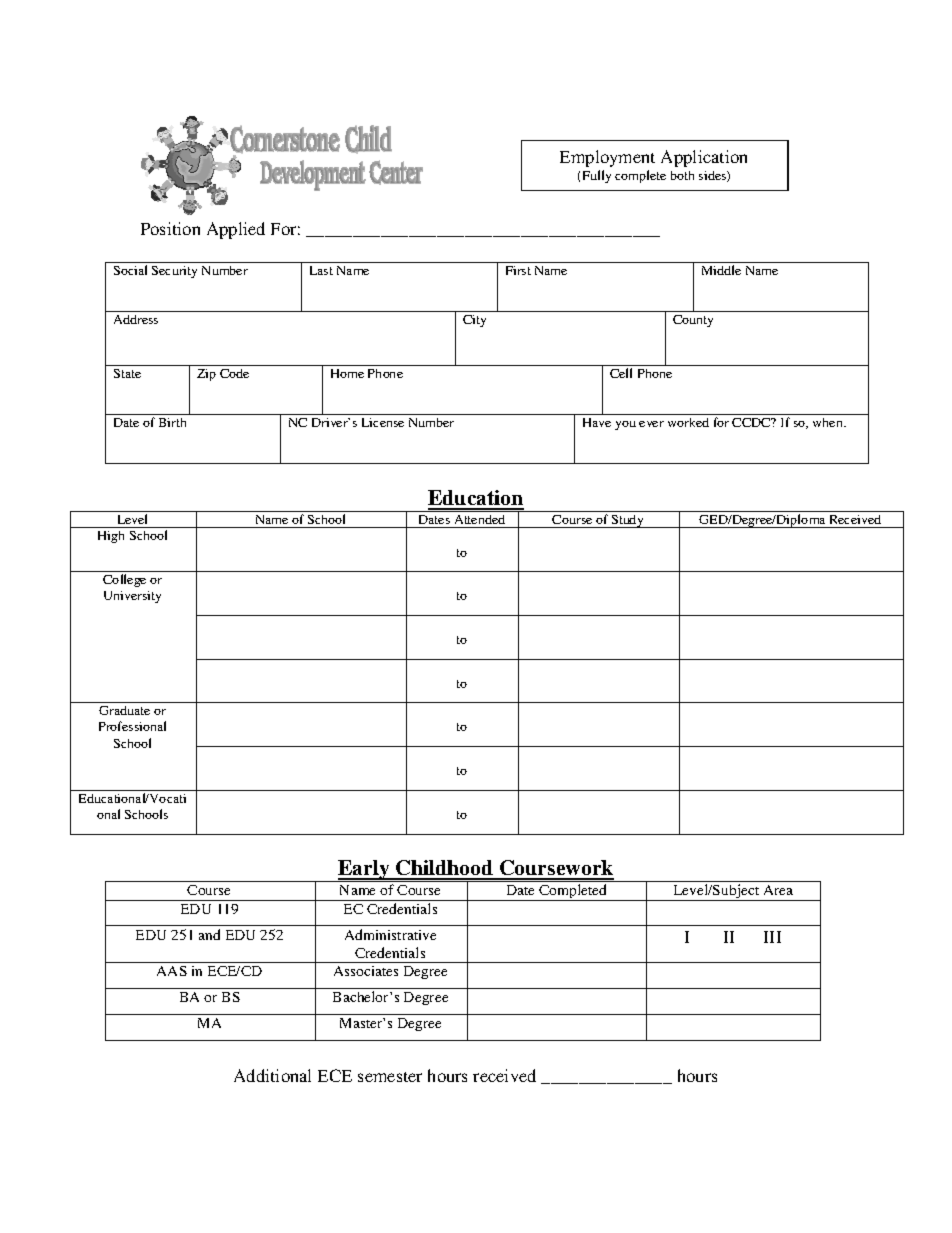  Describe the element at coordinates (445, 869) in the image. I see `Childhood` at that location.
